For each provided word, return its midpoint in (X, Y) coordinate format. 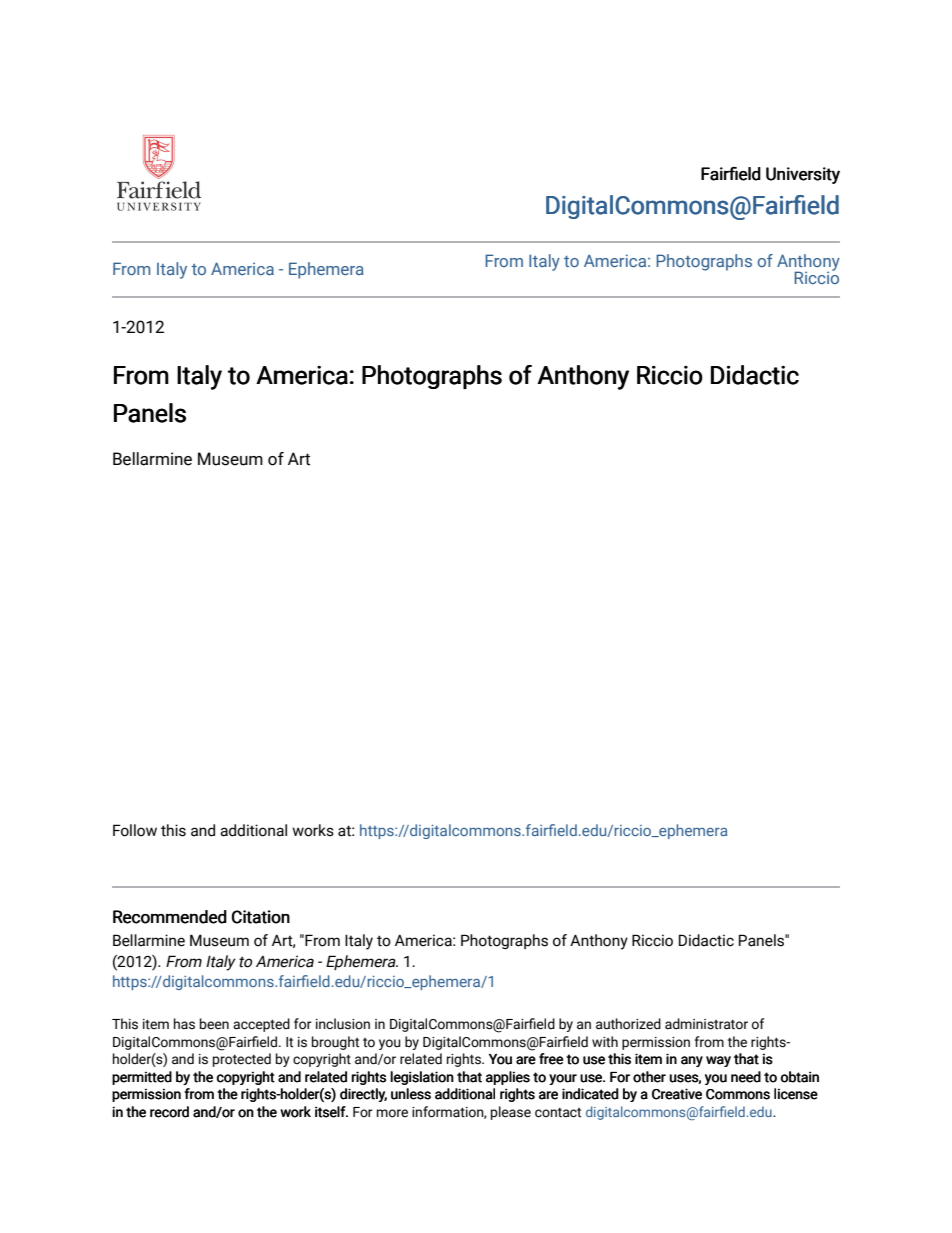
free (551, 1059)
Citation (261, 917)
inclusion (343, 1024)
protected (242, 1060)
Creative (677, 1094)
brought (335, 1043)
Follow (135, 830)
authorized (628, 1024)
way (718, 1061)
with (605, 1041)
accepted (261, 1025)
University (803, 175)
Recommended (170, 917)
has (184, 1024)
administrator (706, 1024)
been (214, 1024)
